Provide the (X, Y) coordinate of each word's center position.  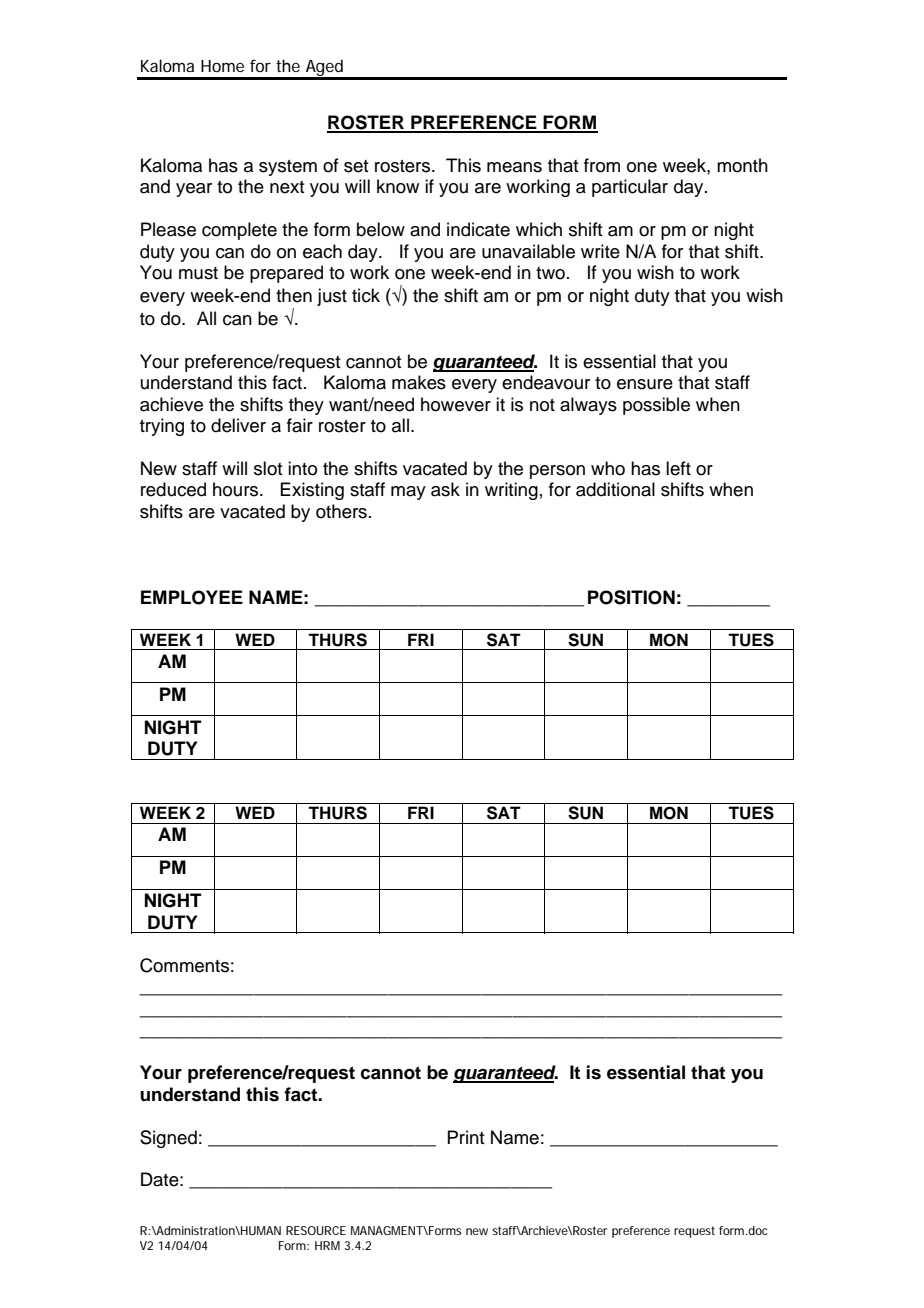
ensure (645, 384)
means (514, 167)
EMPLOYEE (192, 597)
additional (615, 489)
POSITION (631, 597)
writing (511, 491)
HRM (327, 1245)
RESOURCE (316, 1230)
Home (222, 66)
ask (445, 489)
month (742, 165)
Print (466, 1137)
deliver (238, 425)
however (456, 404)
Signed (168, 1139)
